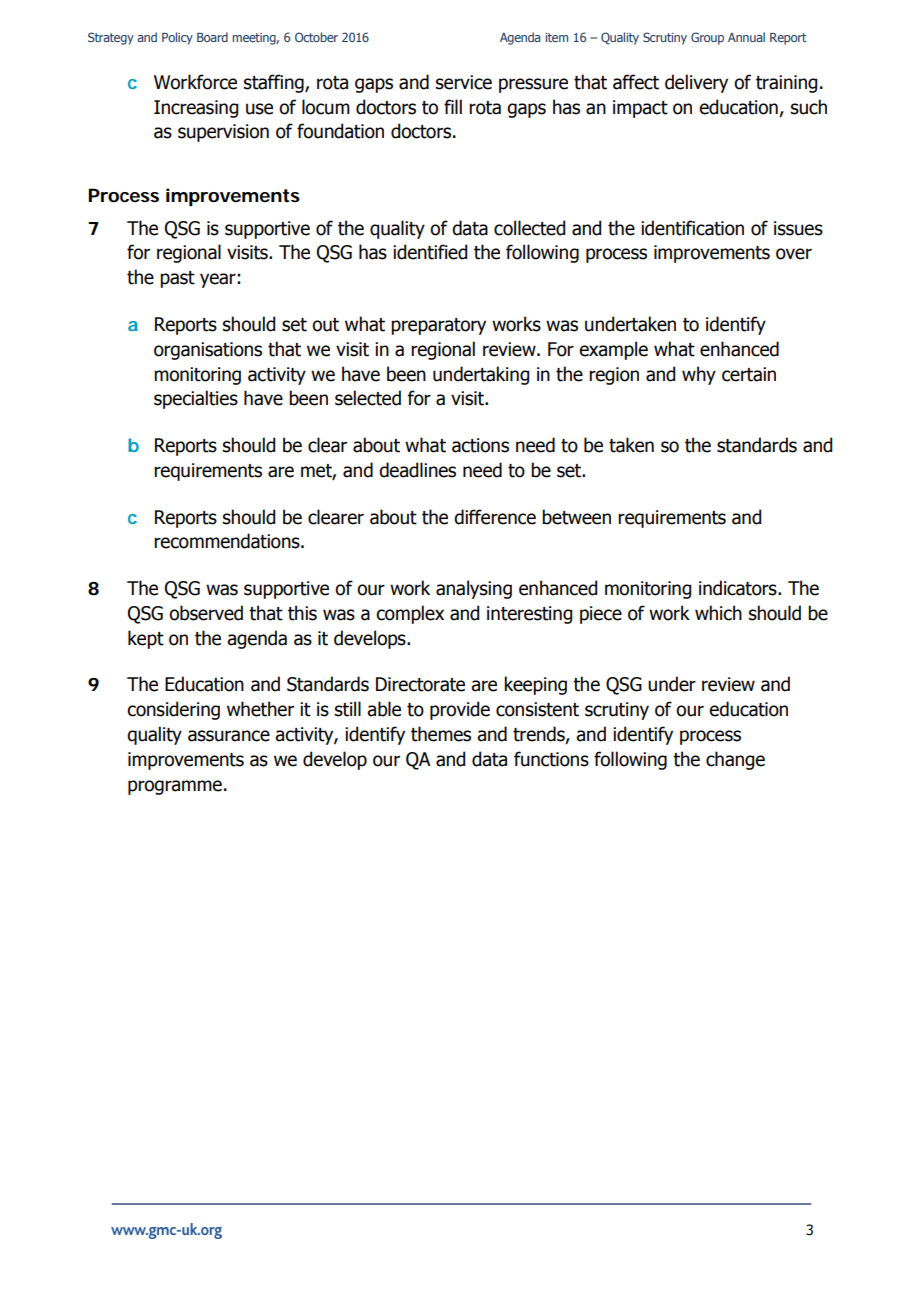  I want to click on supervision, so click(223, 133).
